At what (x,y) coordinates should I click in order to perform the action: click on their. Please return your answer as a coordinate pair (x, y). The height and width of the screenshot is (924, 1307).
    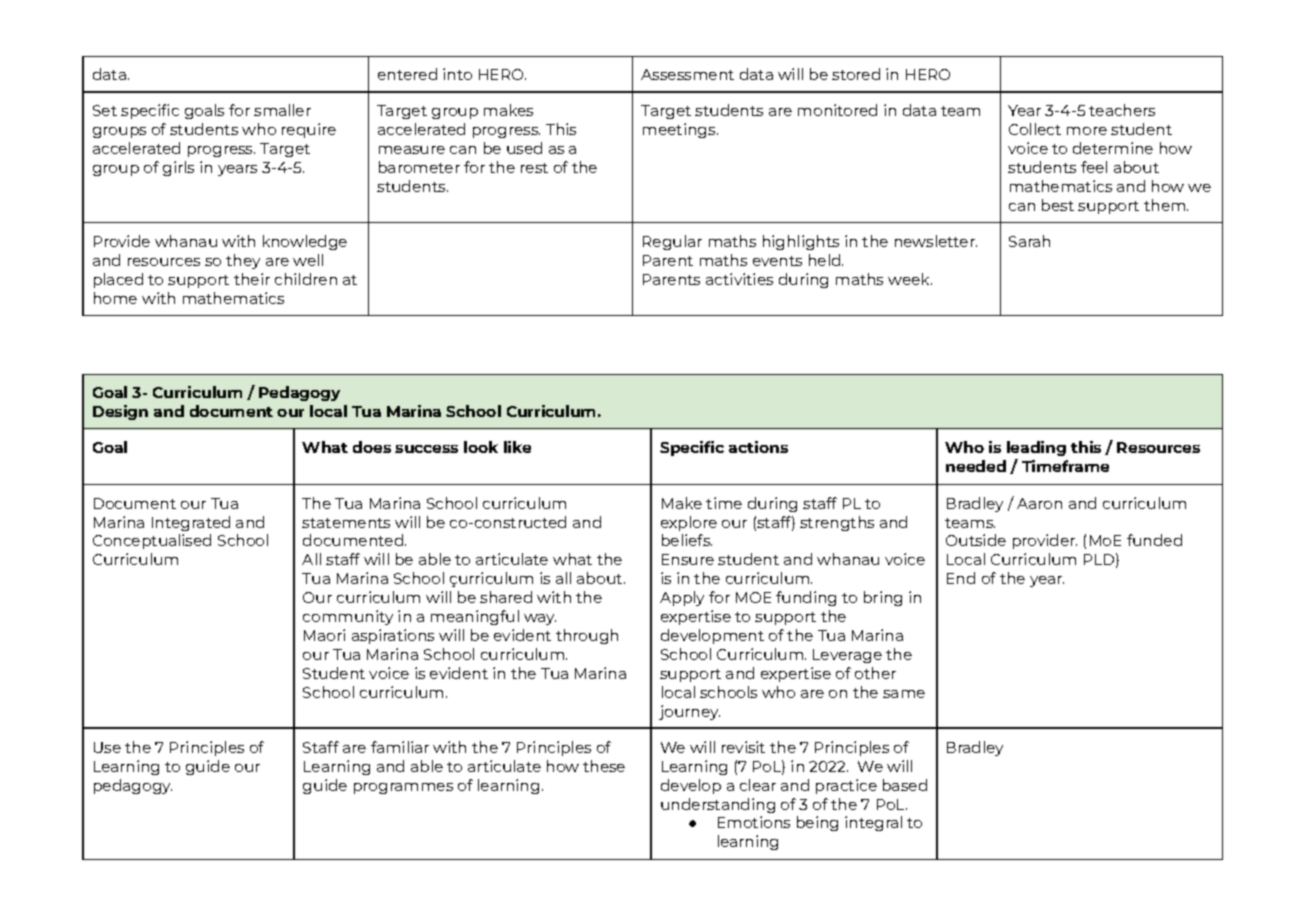
    Looking at the image, I should click on (252, 279).
